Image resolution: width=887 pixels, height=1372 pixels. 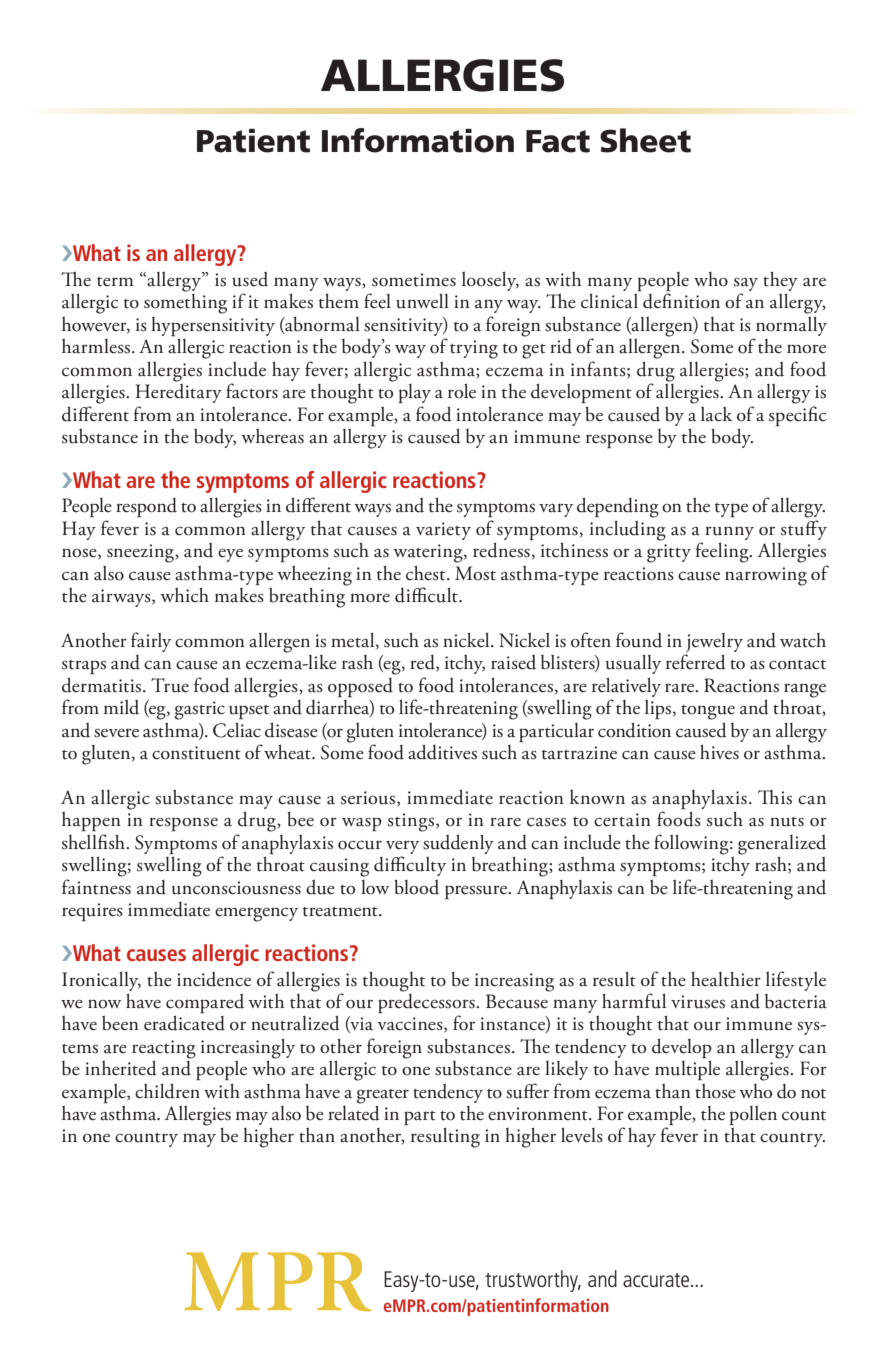 I want to click on predecessors, so click(x=427, y=1003).
